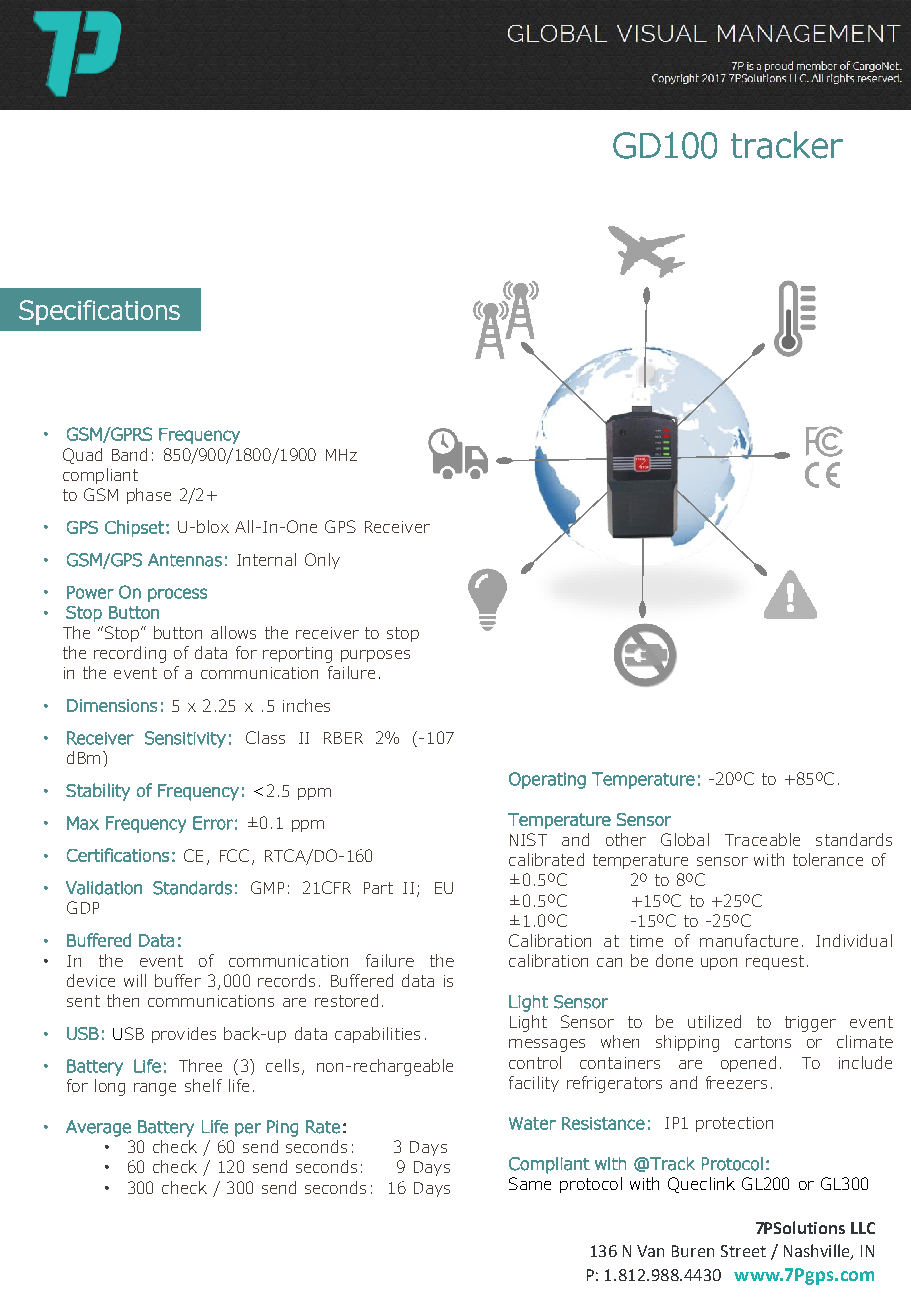  What do you see at coordinates (375, 656) in the screenshot?
I see `purposes` at bounding box center [375, 656].
